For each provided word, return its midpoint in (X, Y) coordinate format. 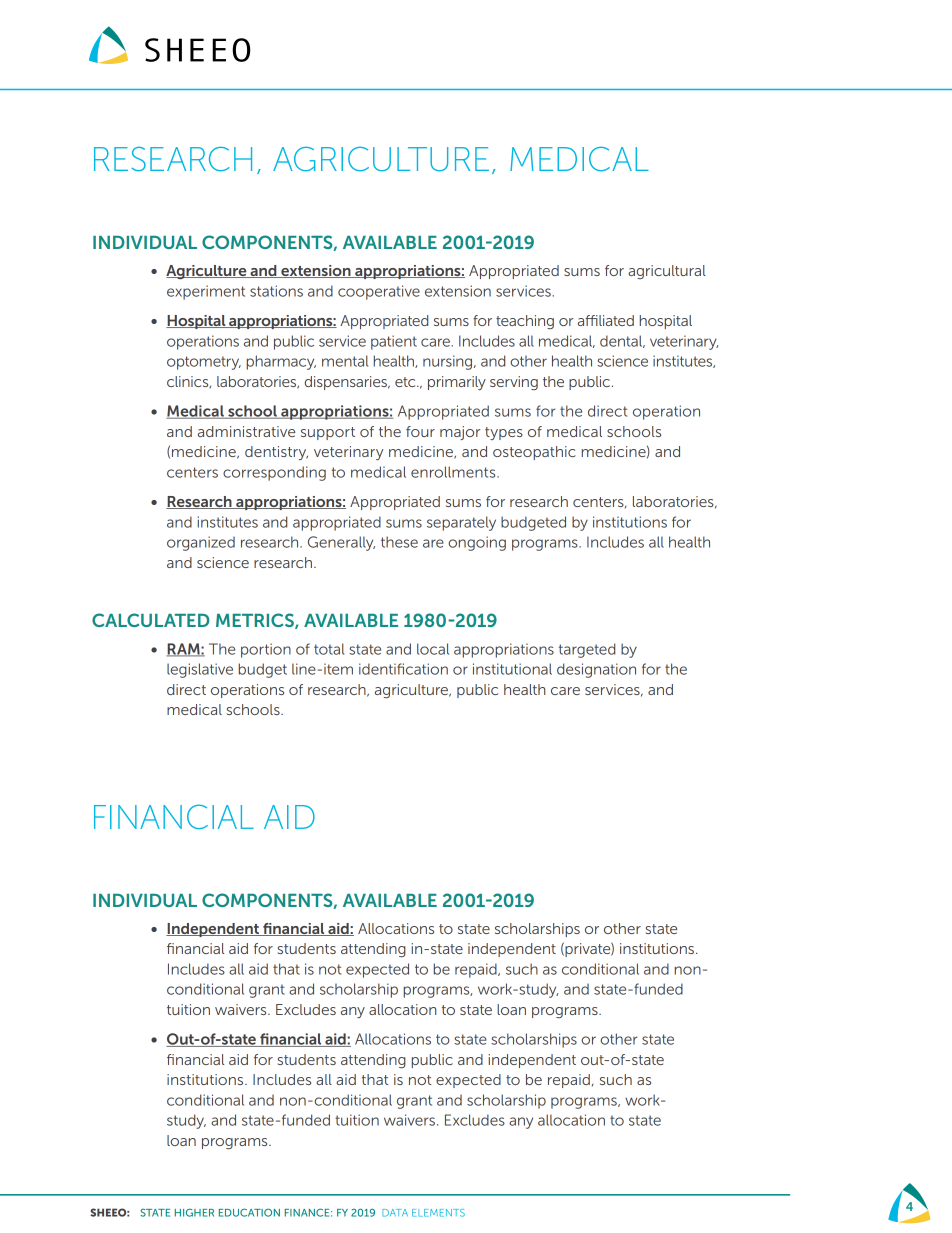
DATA (395, 1213)
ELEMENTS (438, 1213)
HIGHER (194, 1212)
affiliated (606, 320)
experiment (206, 292)
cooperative (379, 292)
